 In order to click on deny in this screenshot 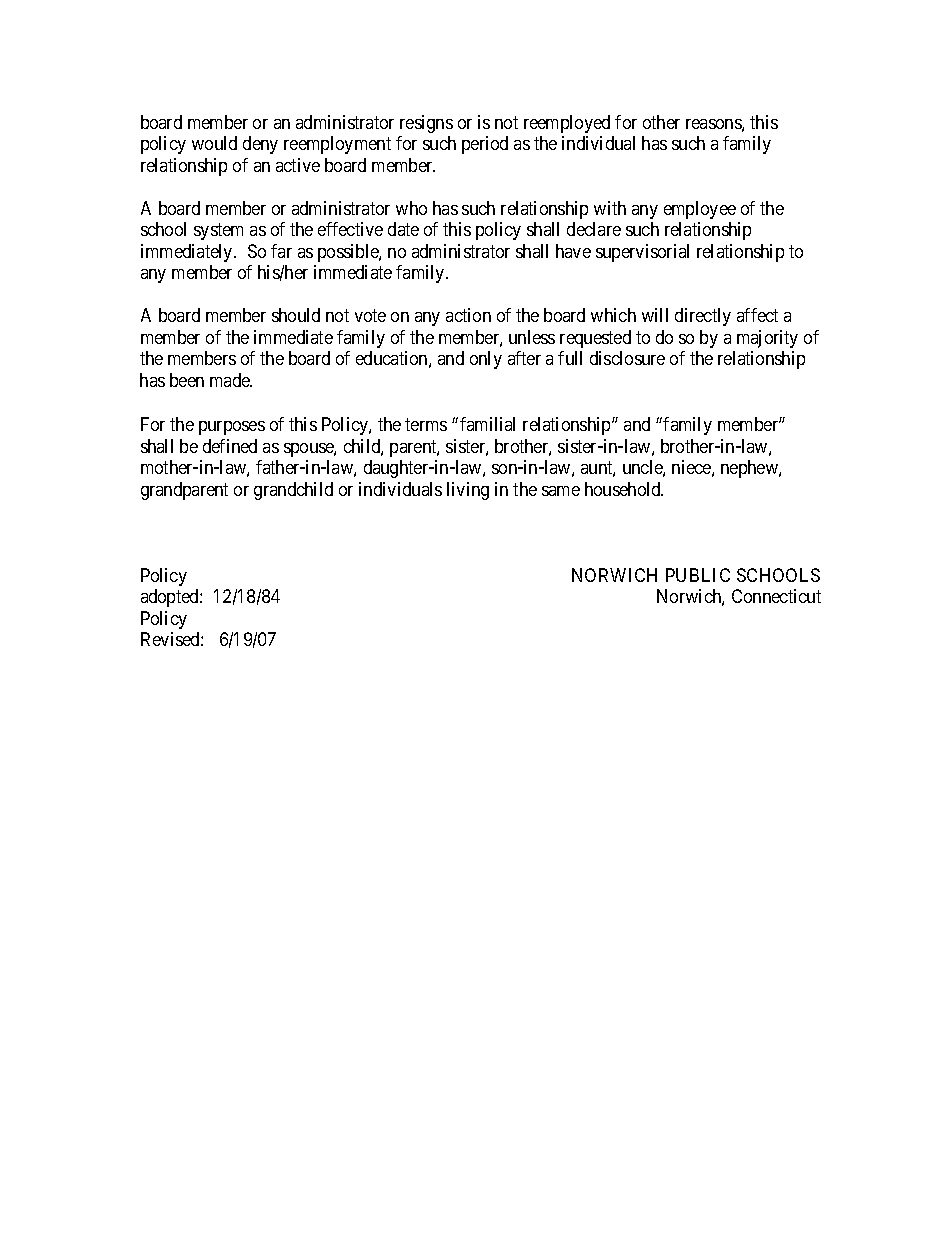, I will do `click(260, 145)`.
